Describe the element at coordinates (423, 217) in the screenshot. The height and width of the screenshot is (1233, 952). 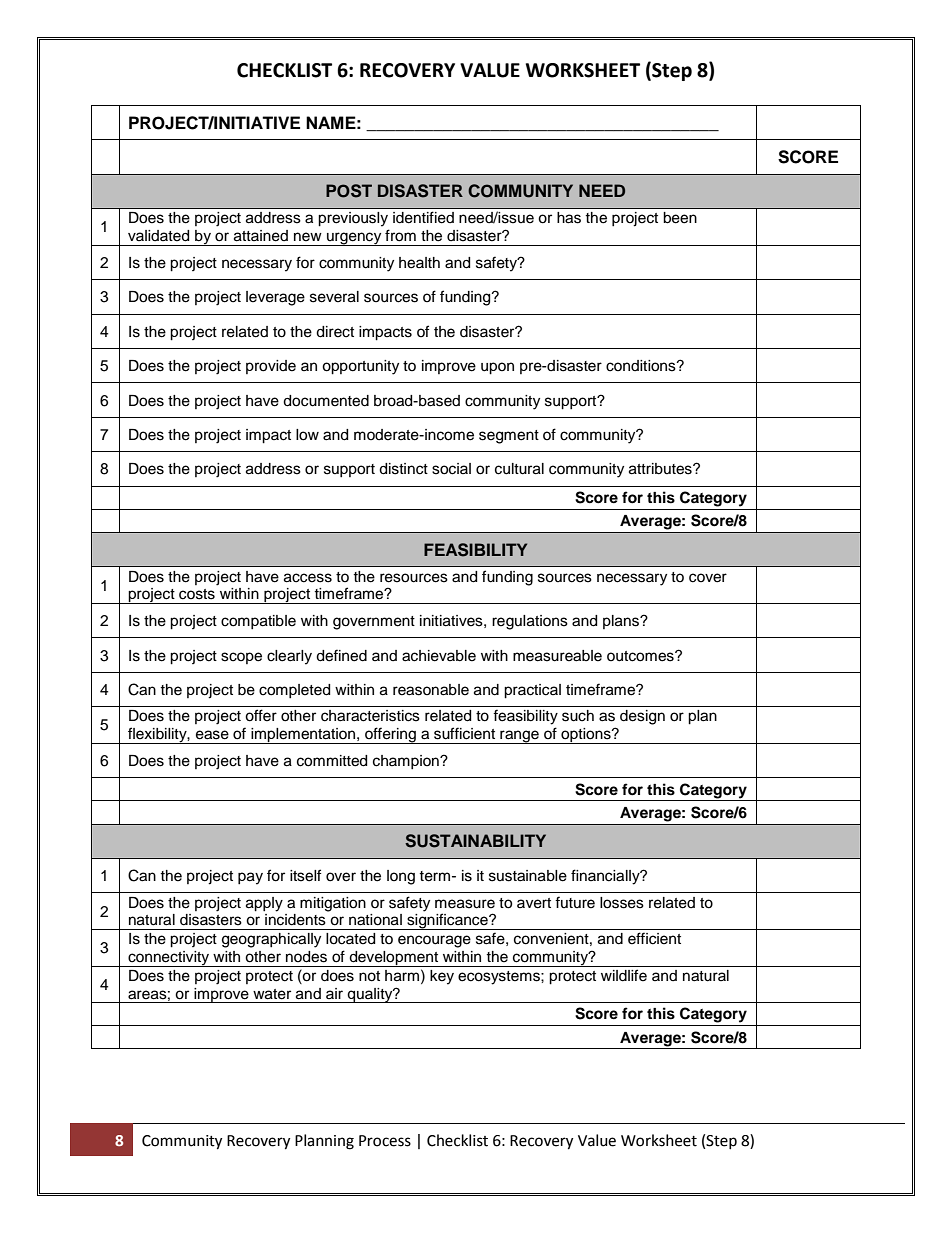
I see `identified` at that location.
